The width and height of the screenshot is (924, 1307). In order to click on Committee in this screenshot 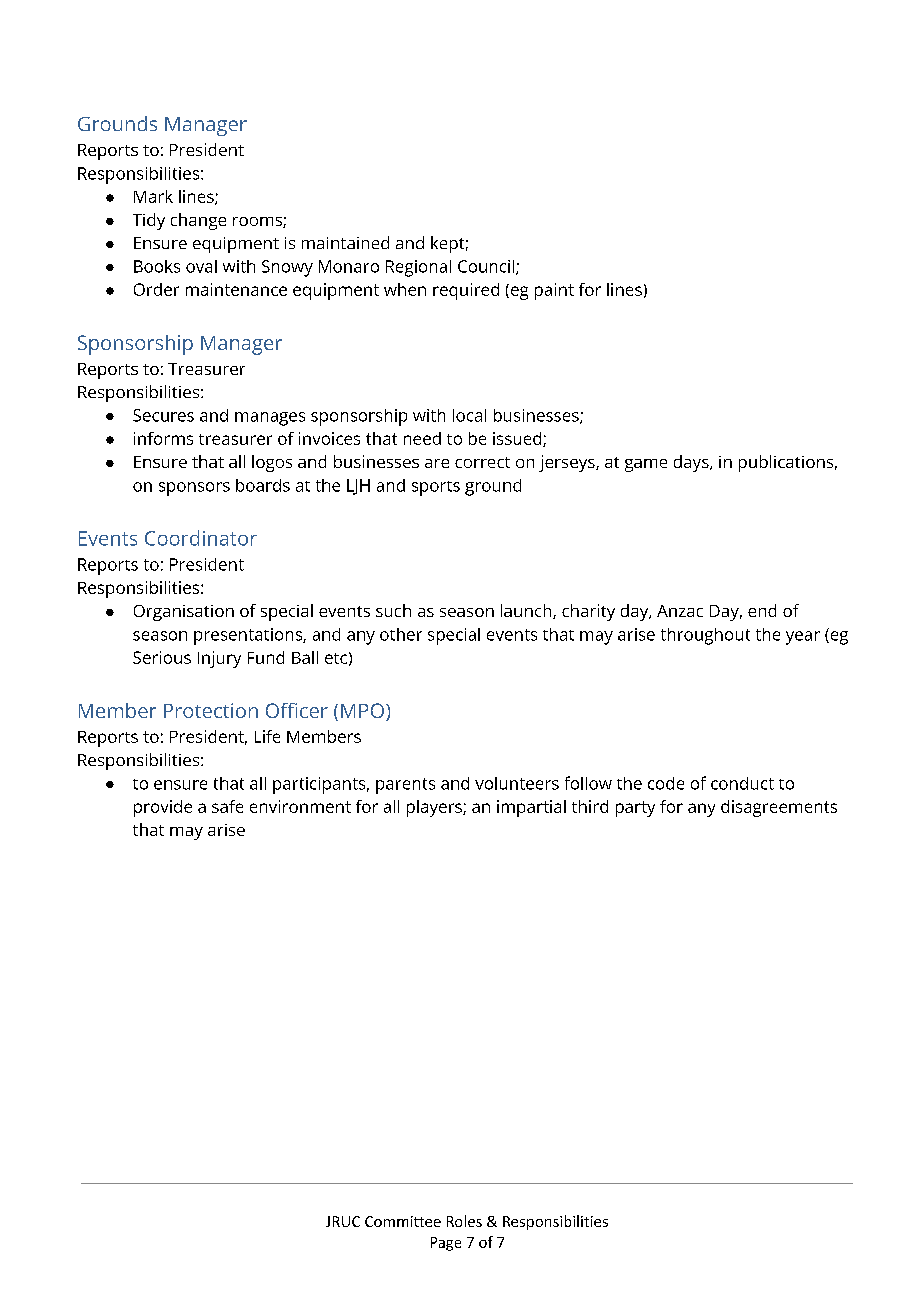, I will do `click(403, 1221)`.
